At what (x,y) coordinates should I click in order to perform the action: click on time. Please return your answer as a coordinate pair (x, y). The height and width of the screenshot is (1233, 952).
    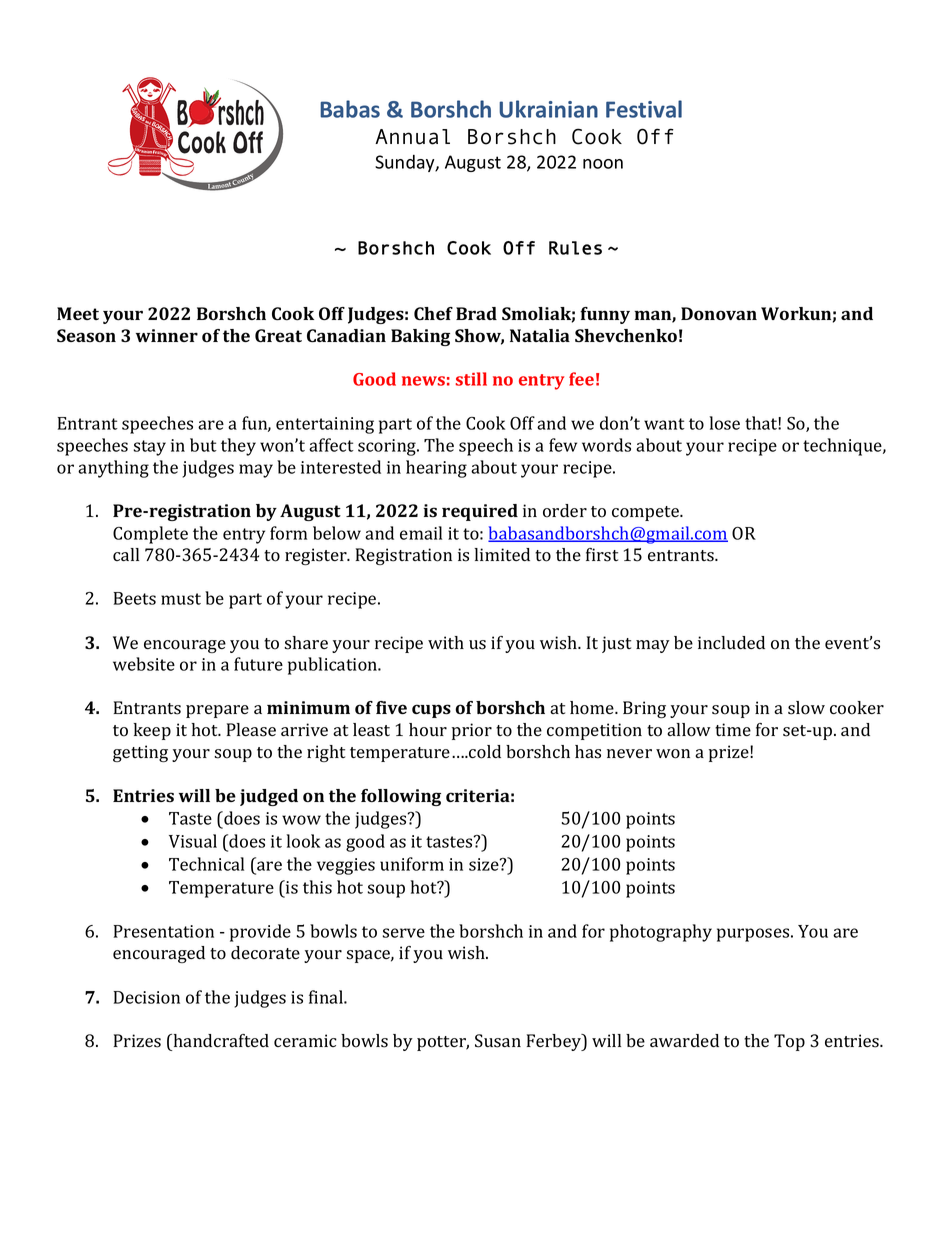
    Looking at the image, I should click on (733, 729).
